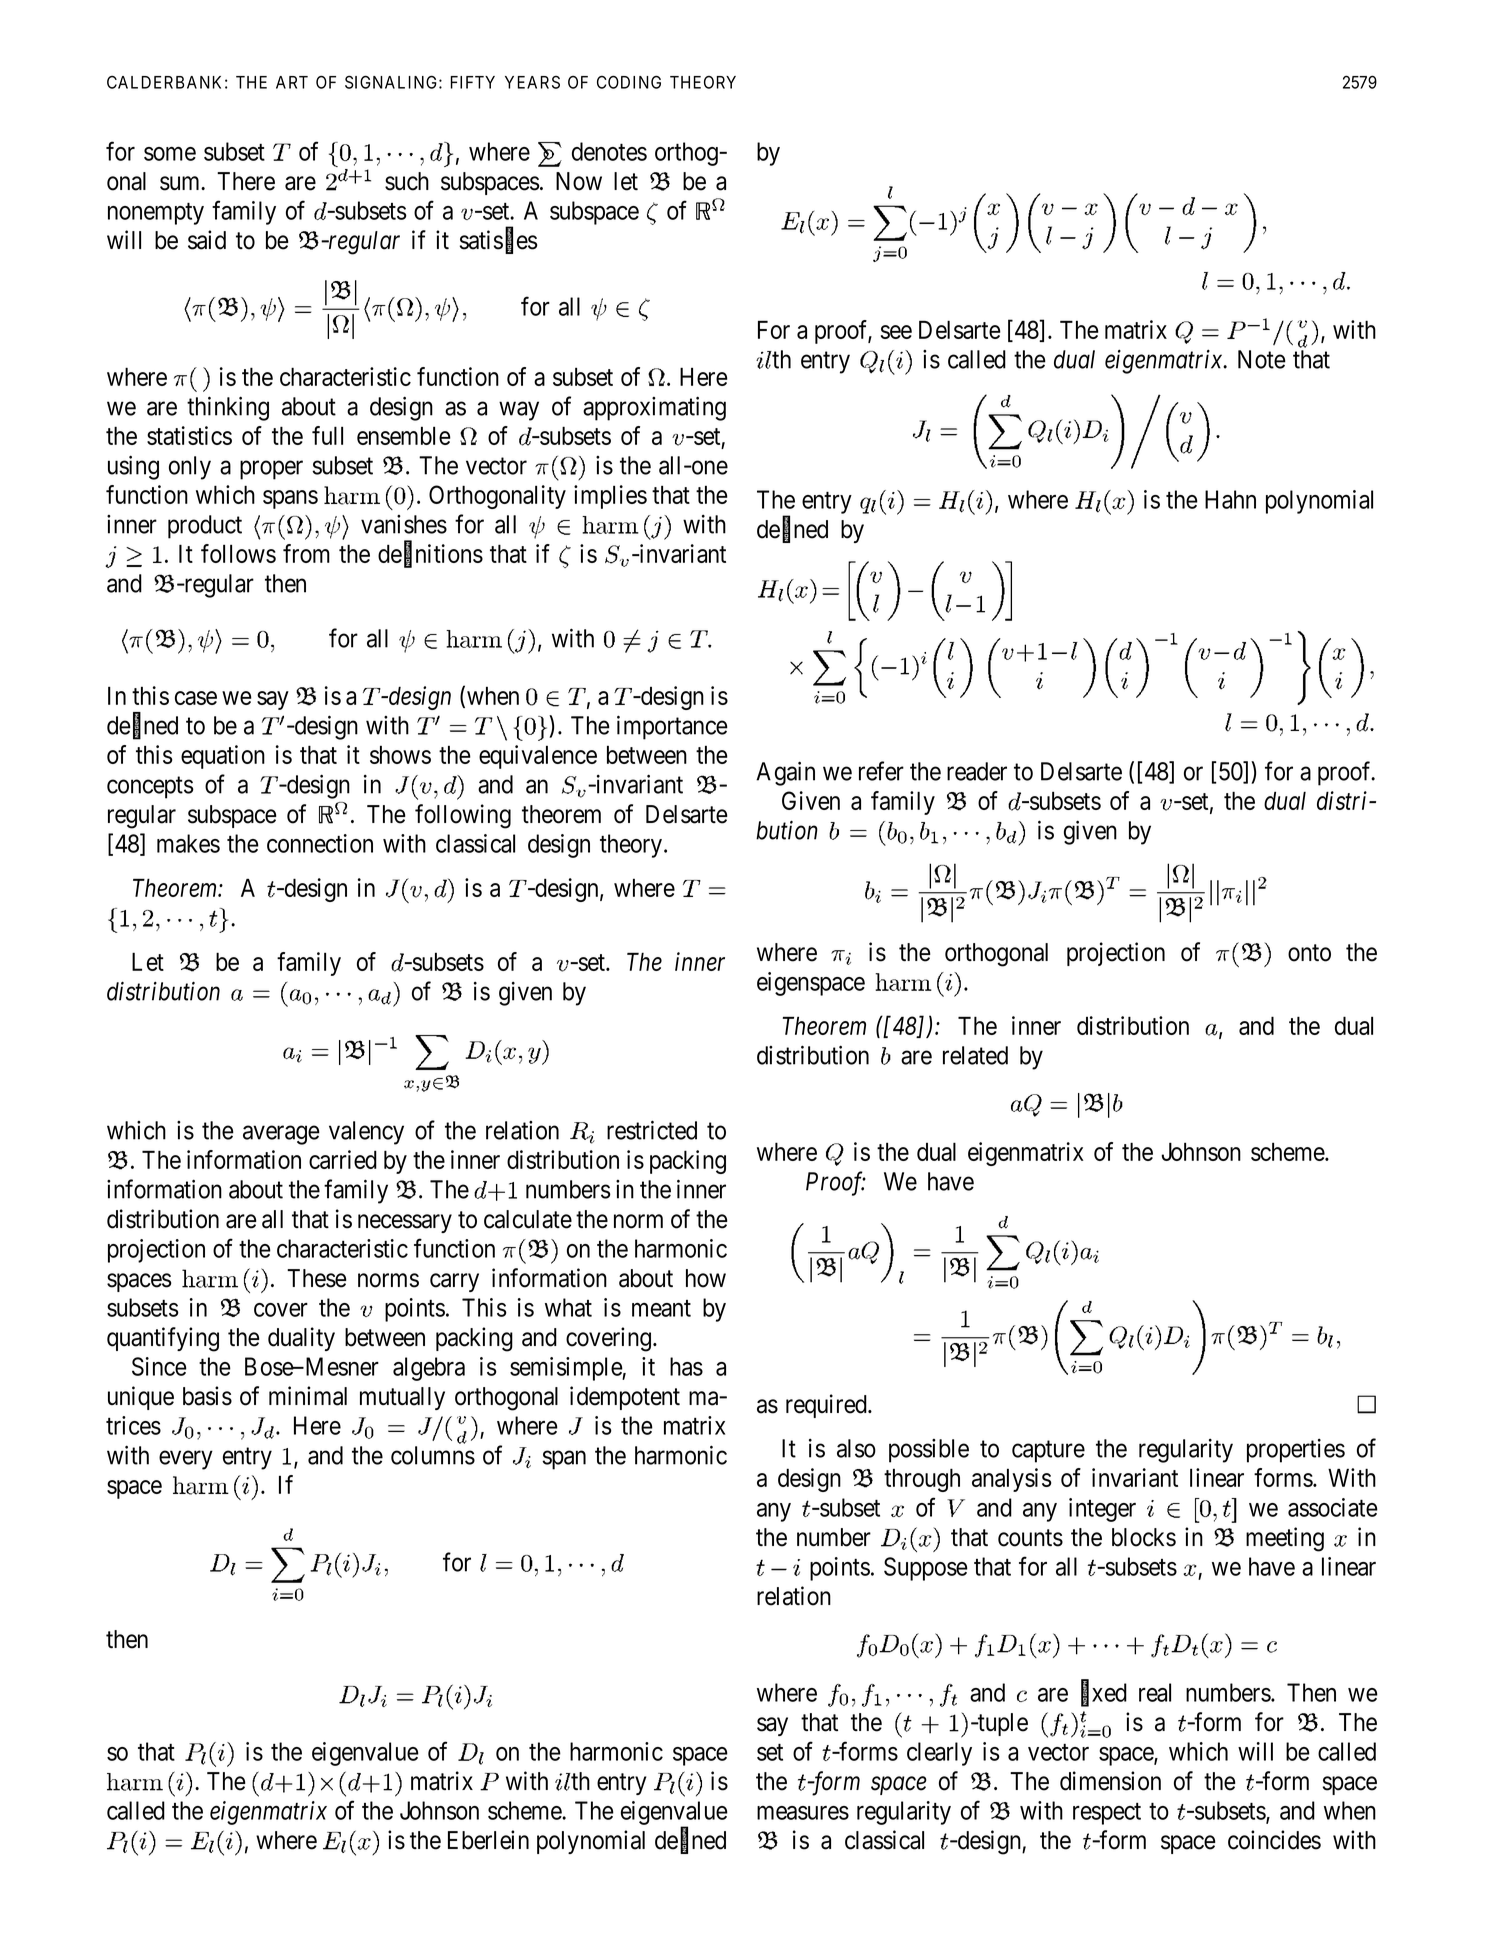 The height and width of the screenshot is (1957, 1512). What do you see at coordinates (196, 698) in the screenshot?
I see `case` at bounding box center [196, 698].
